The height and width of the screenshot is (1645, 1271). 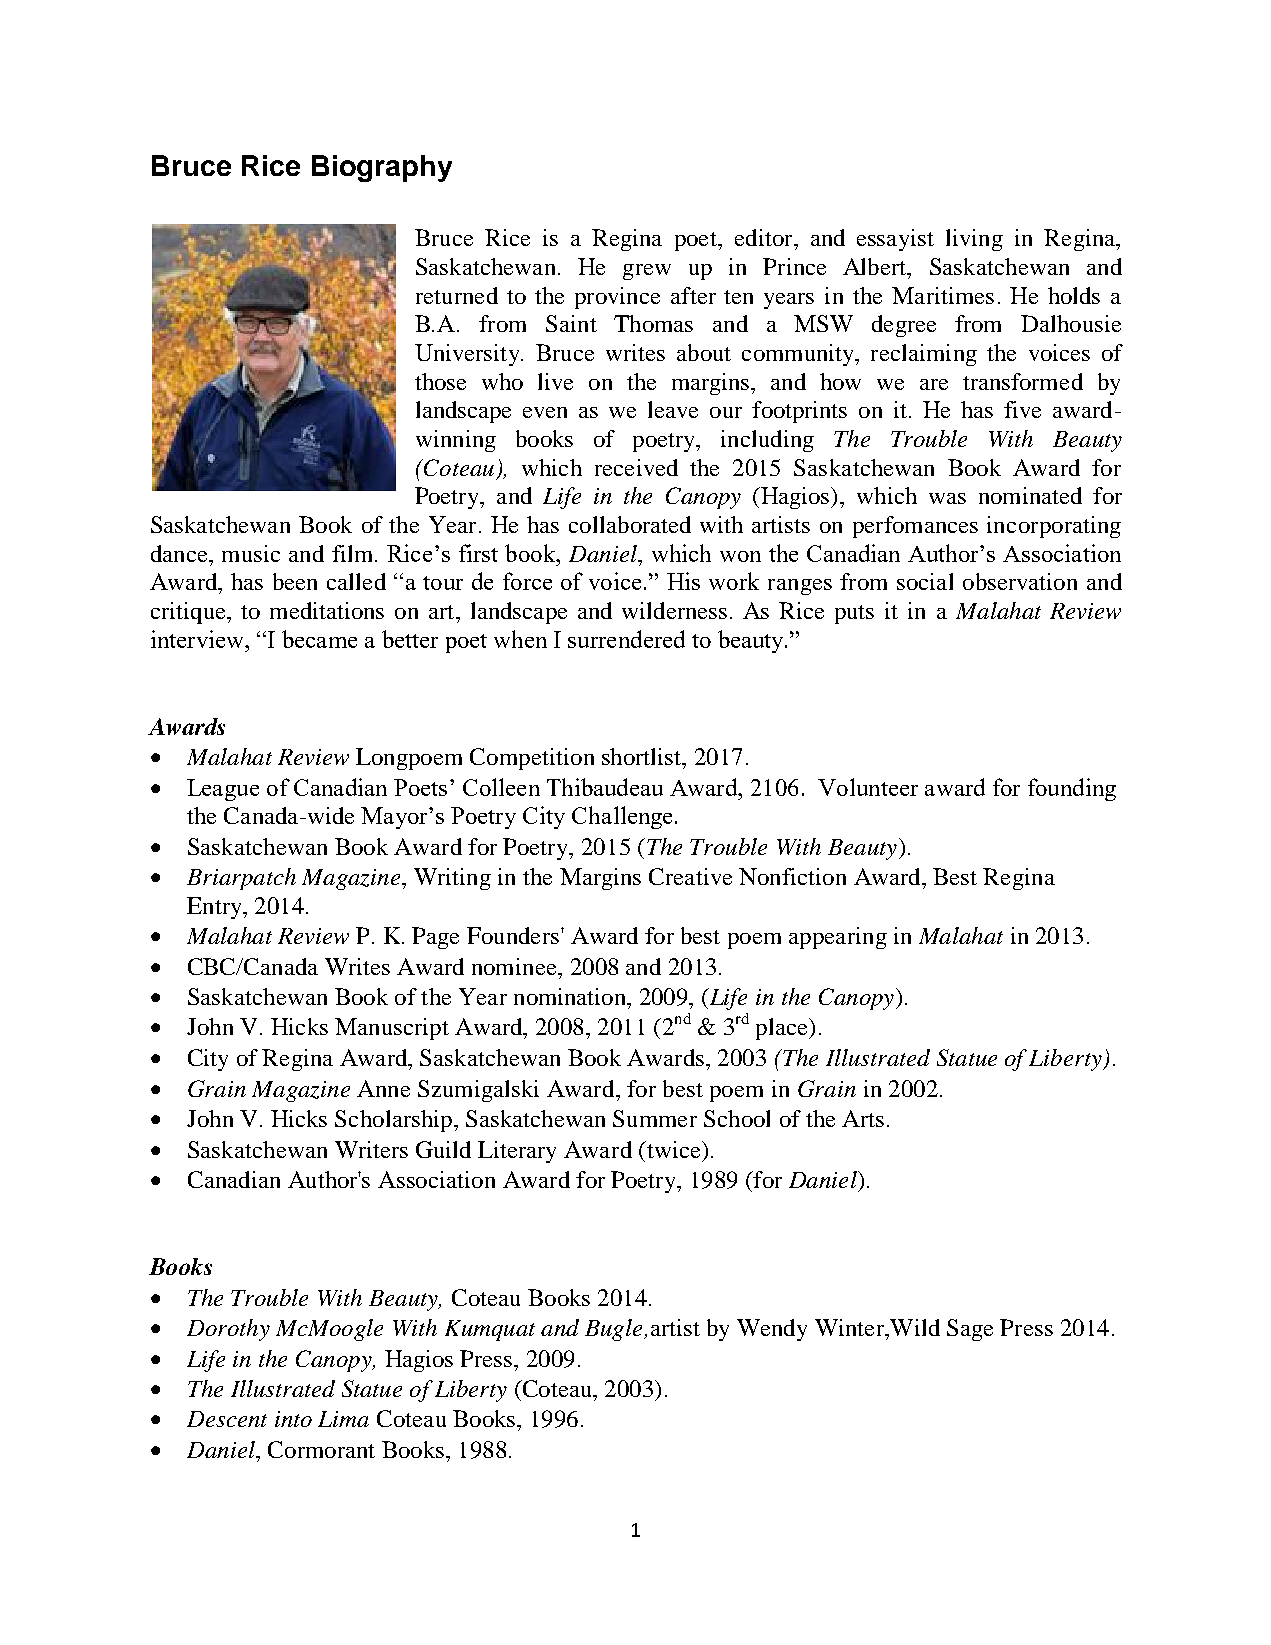 What do you see at coordinates (251, 553) in the screenshot?
I see `music` at bounding box center [251, 553].
